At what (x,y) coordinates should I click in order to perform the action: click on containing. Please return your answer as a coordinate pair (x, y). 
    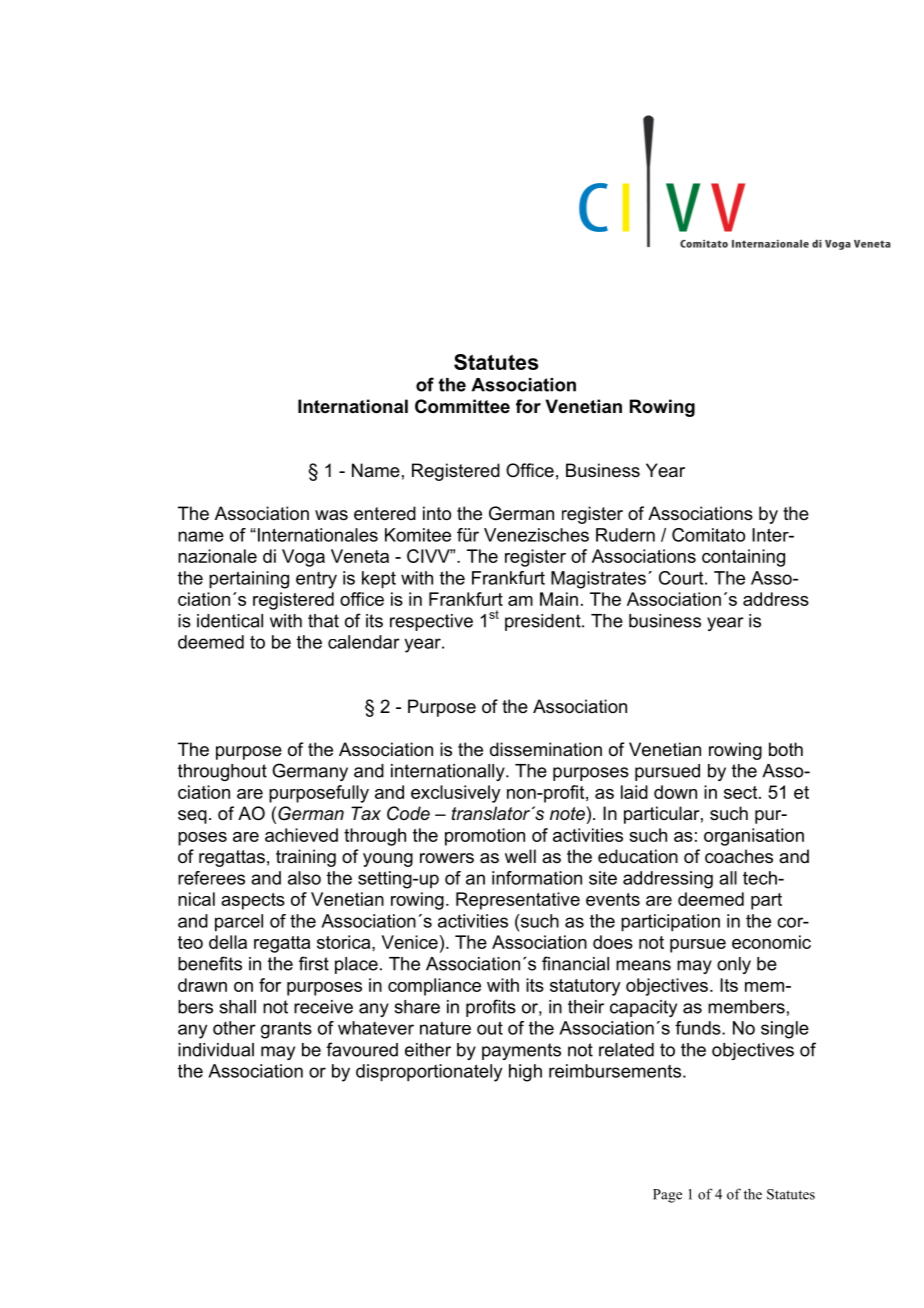
    Looking at the image, I should click on (743, 558).
